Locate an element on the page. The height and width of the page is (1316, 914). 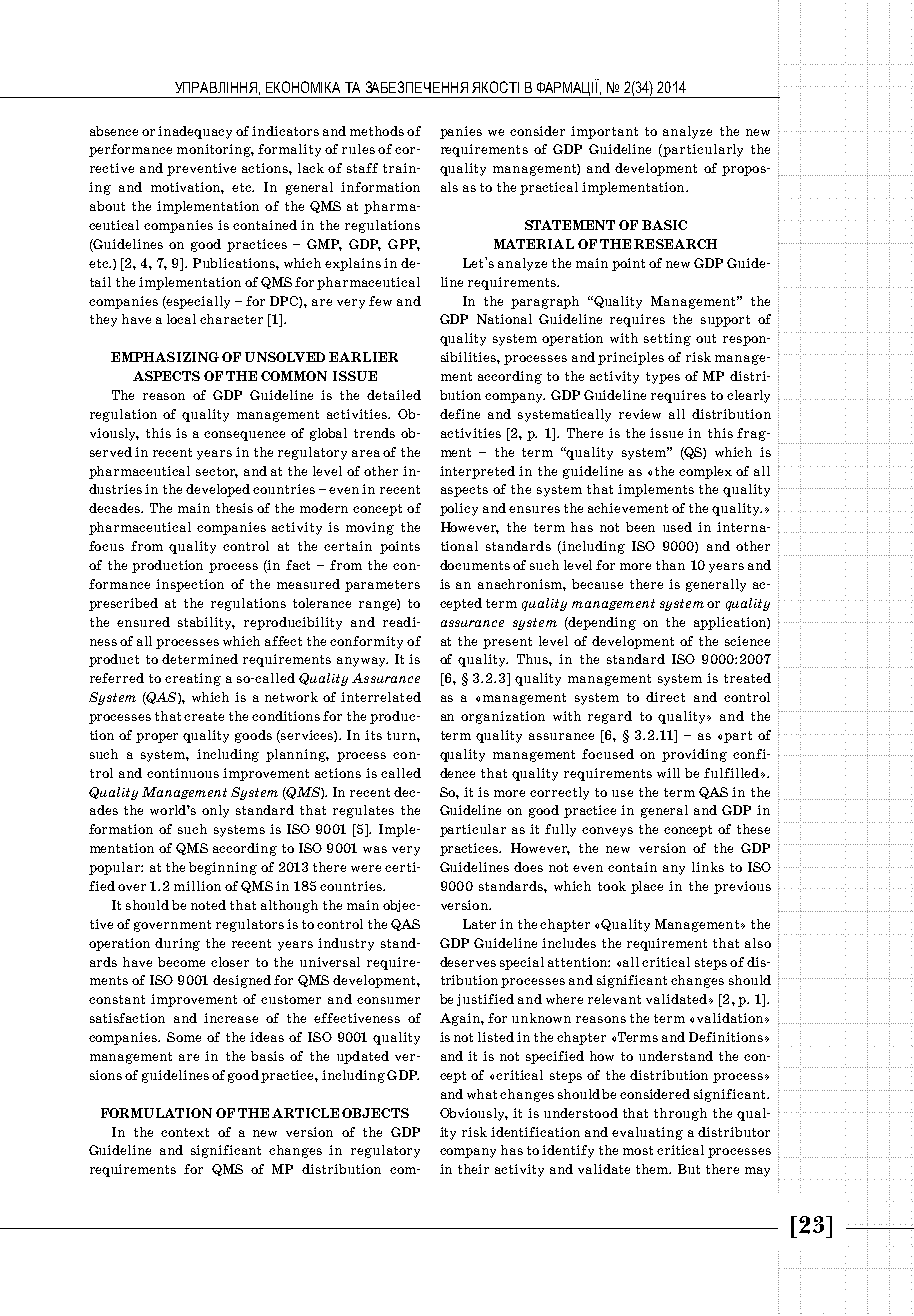
creating is located at coordinates (193, 679).
